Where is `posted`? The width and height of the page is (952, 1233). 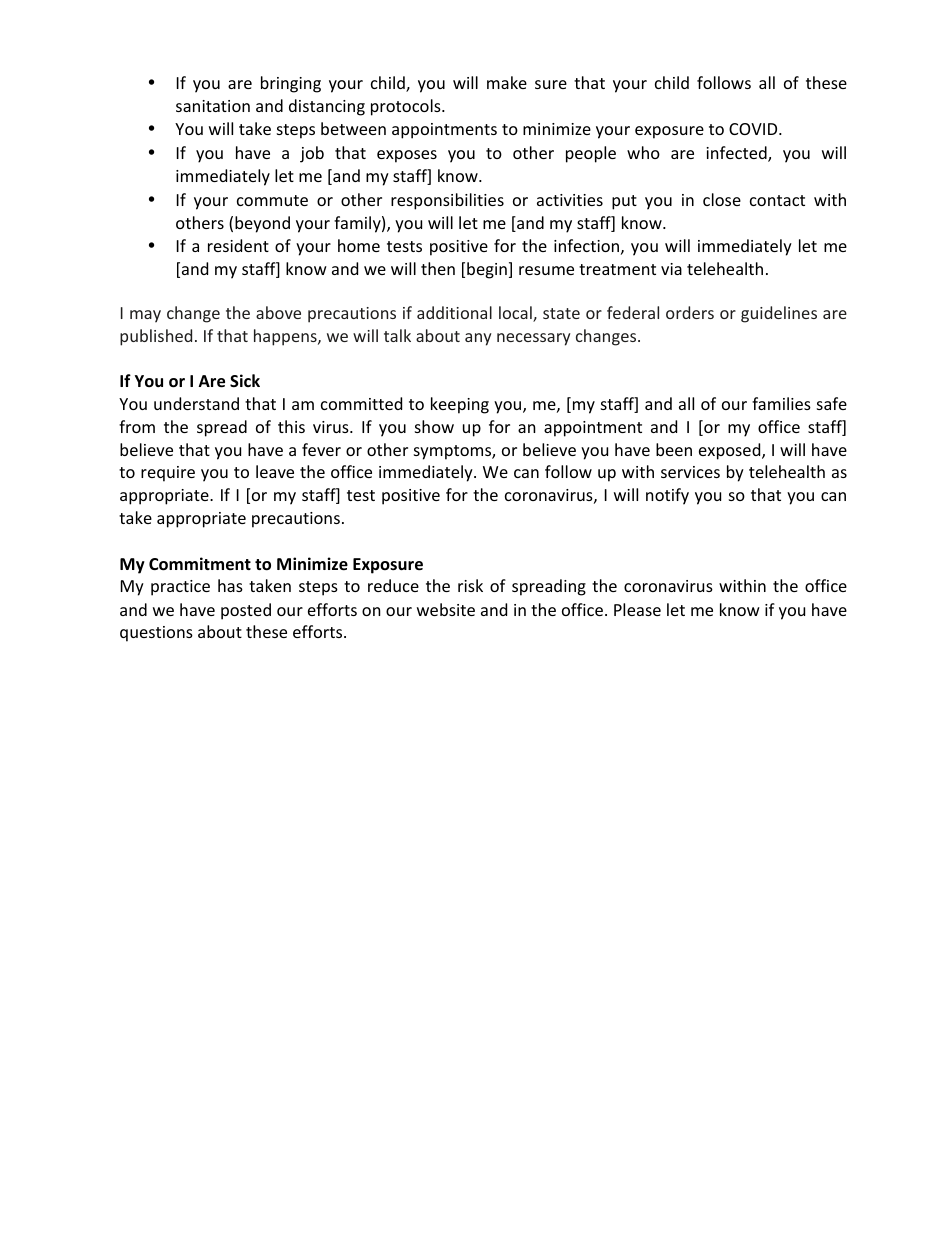 posted is located at coordinates (246, 611).
